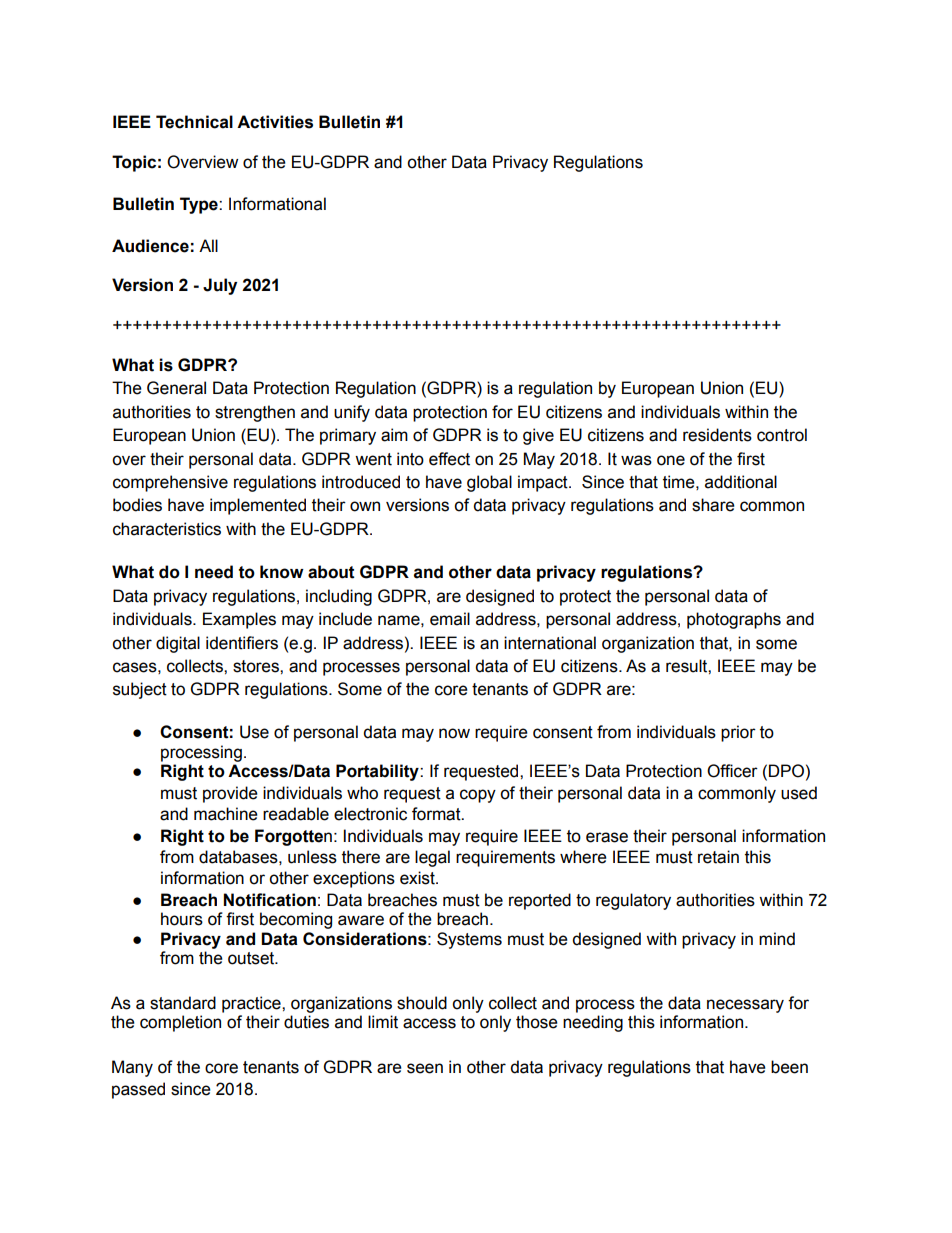  I want to click on seen, so click(425, 1068).
